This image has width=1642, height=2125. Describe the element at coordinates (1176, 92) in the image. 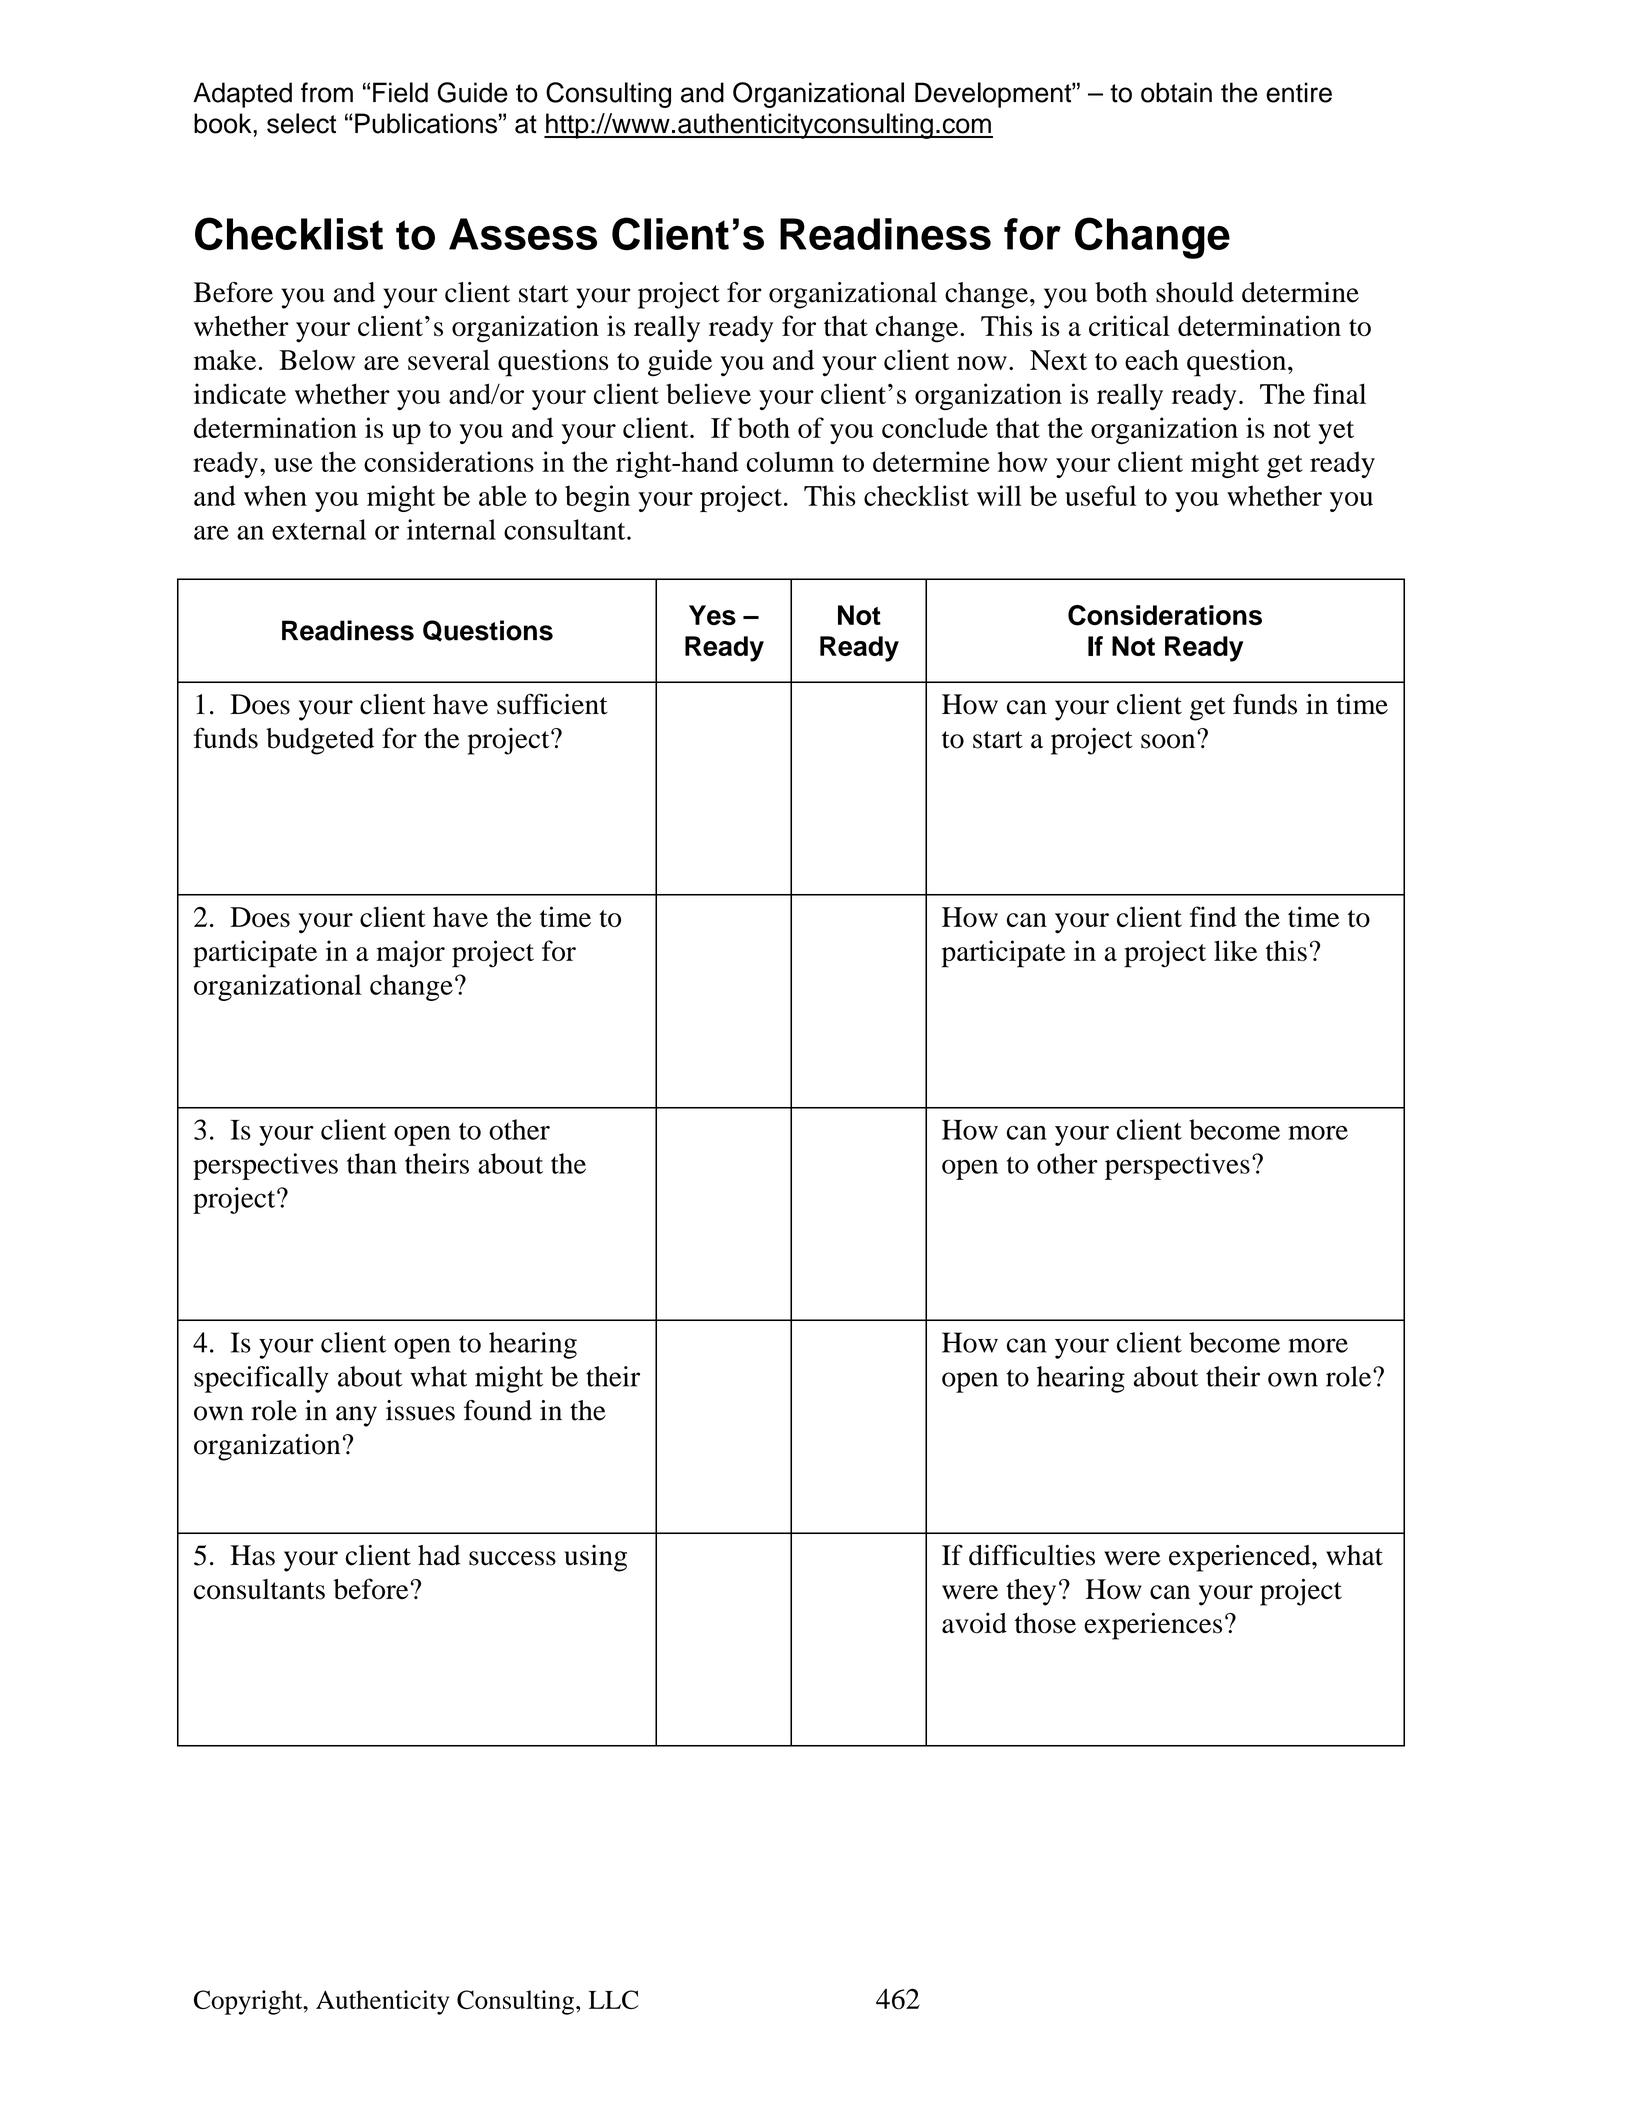

I see `obtain` at that location.
